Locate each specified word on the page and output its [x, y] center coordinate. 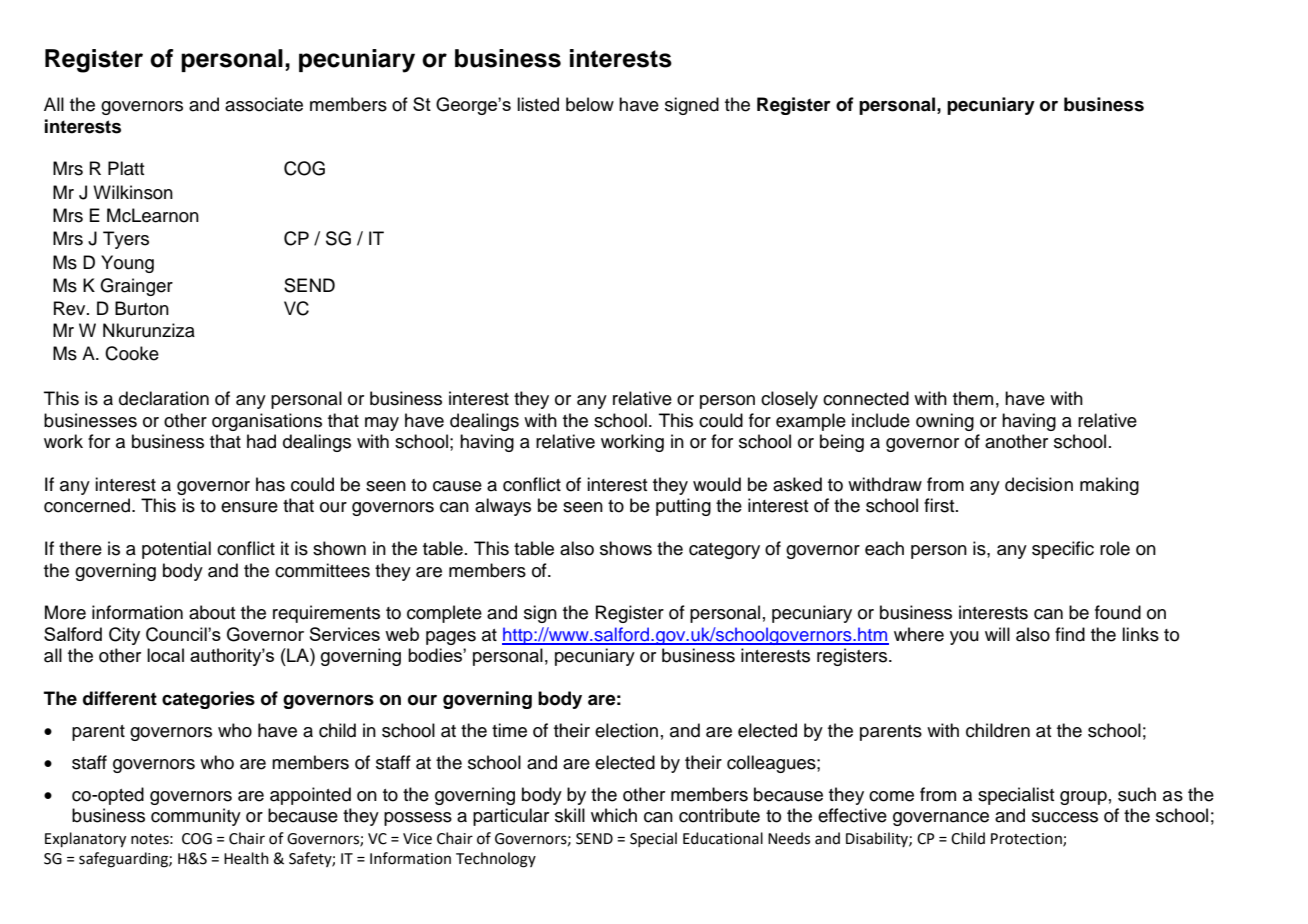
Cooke [132, 353]
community [196, 817]
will [997, 634]
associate [264, 104]
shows [626, 548]
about [212, 612]
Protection [1027, 839]
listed [538, 104]
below [590, 104]
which [614, 815]
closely [789, 400]
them [973, 398]
